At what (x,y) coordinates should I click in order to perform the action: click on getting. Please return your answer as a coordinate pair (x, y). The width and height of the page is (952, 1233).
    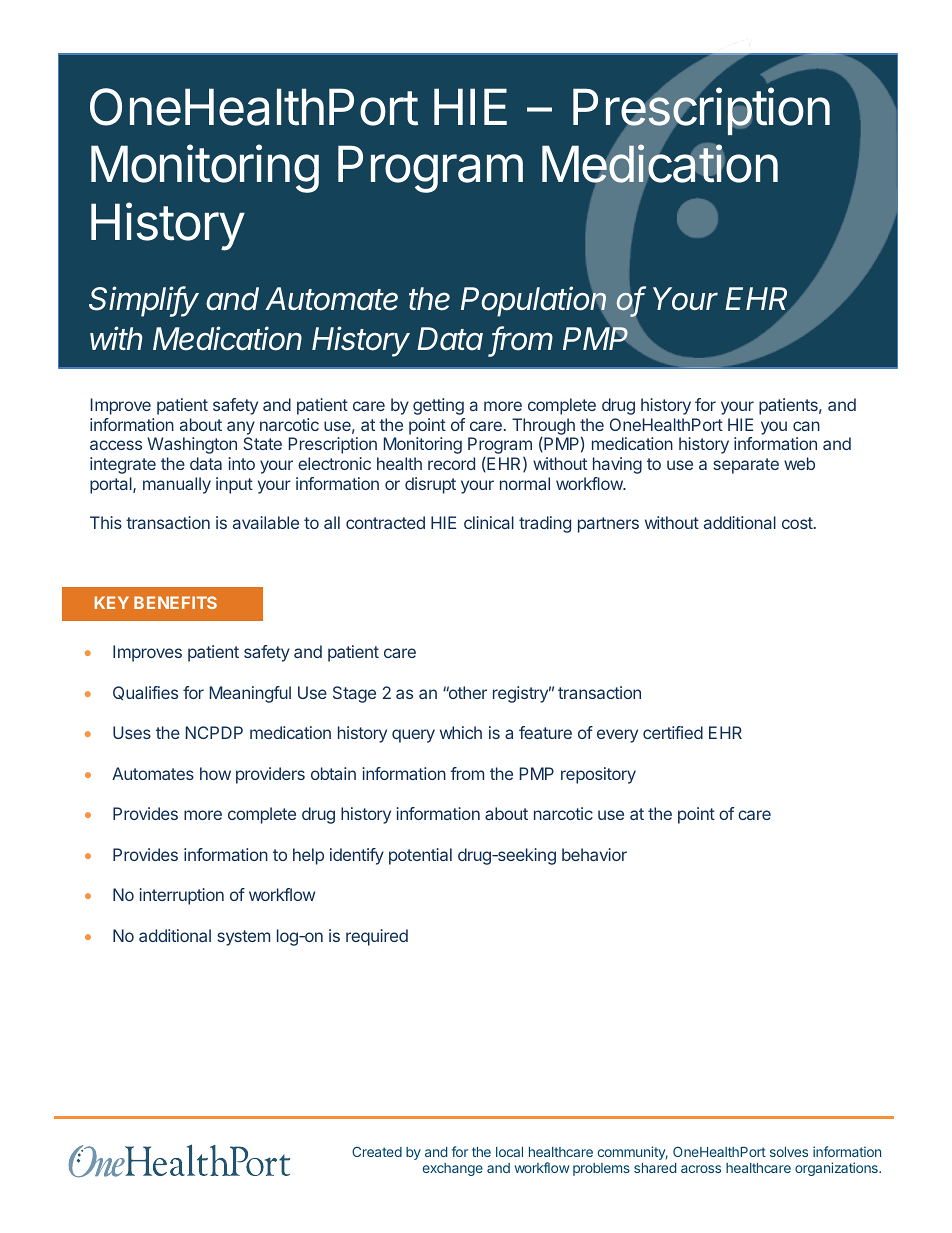
    Looking at the image, I should click on (438, 406).
